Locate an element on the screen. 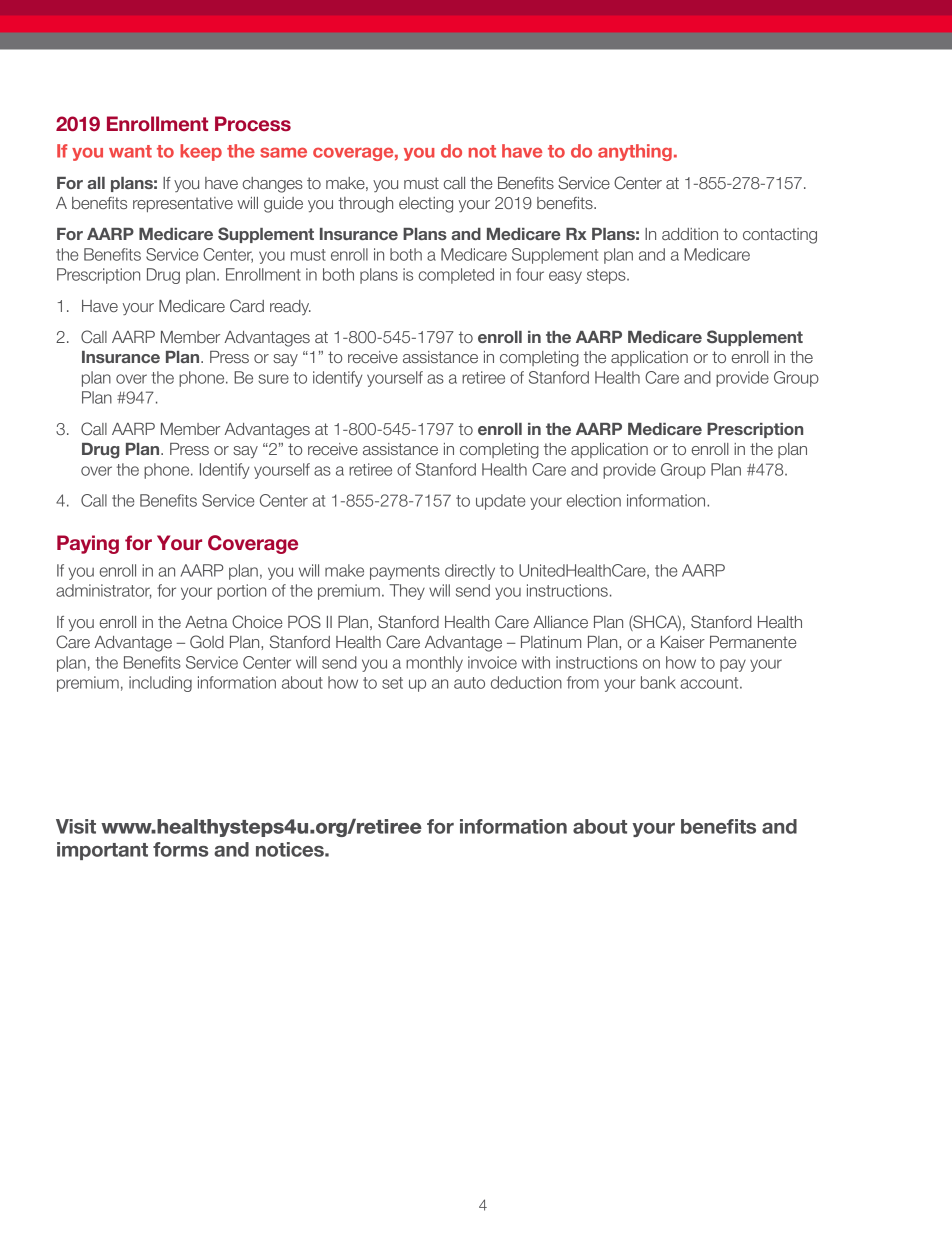  easy is located at coordinates (565, 277).
